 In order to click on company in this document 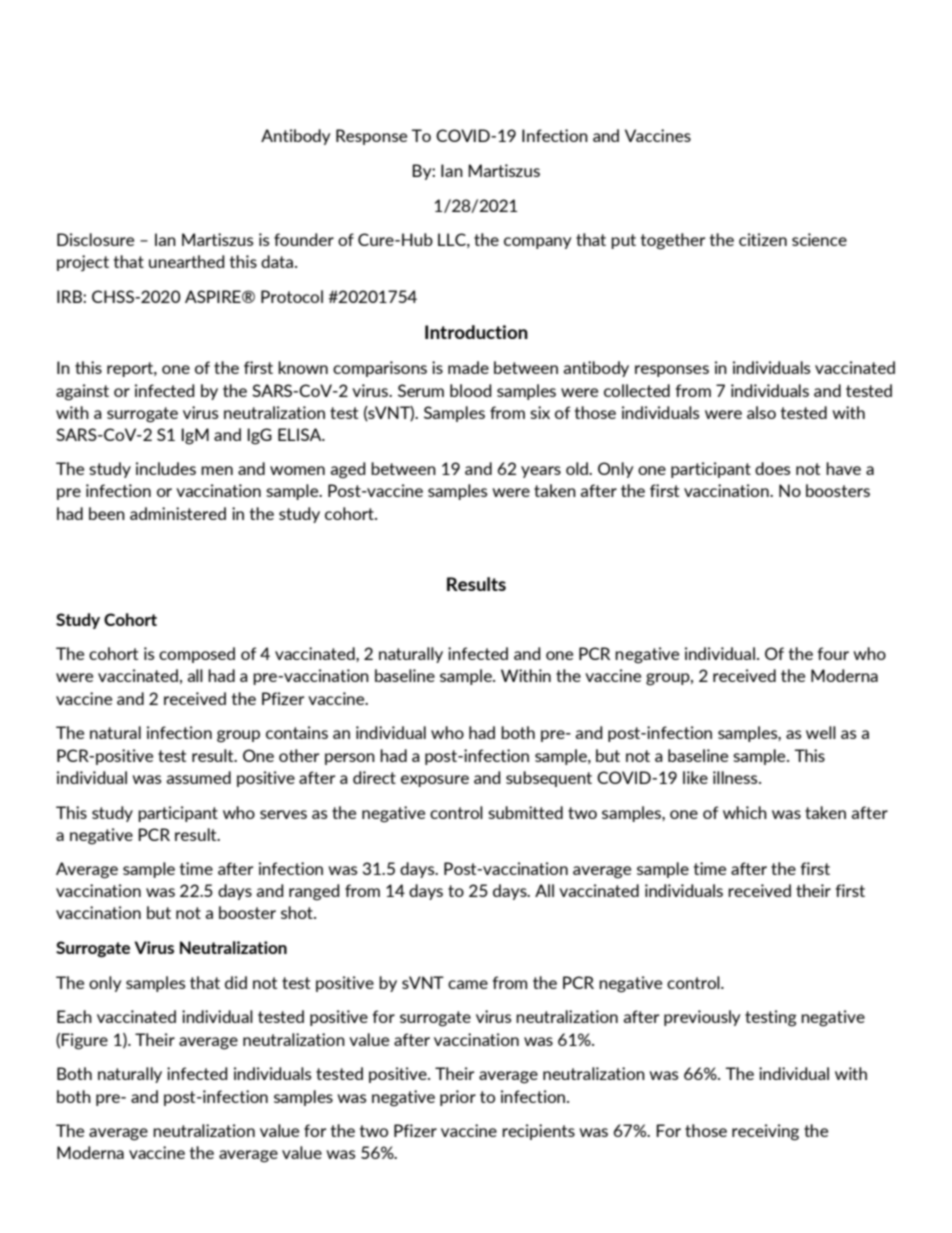, I will do `click(538, 243)`.
